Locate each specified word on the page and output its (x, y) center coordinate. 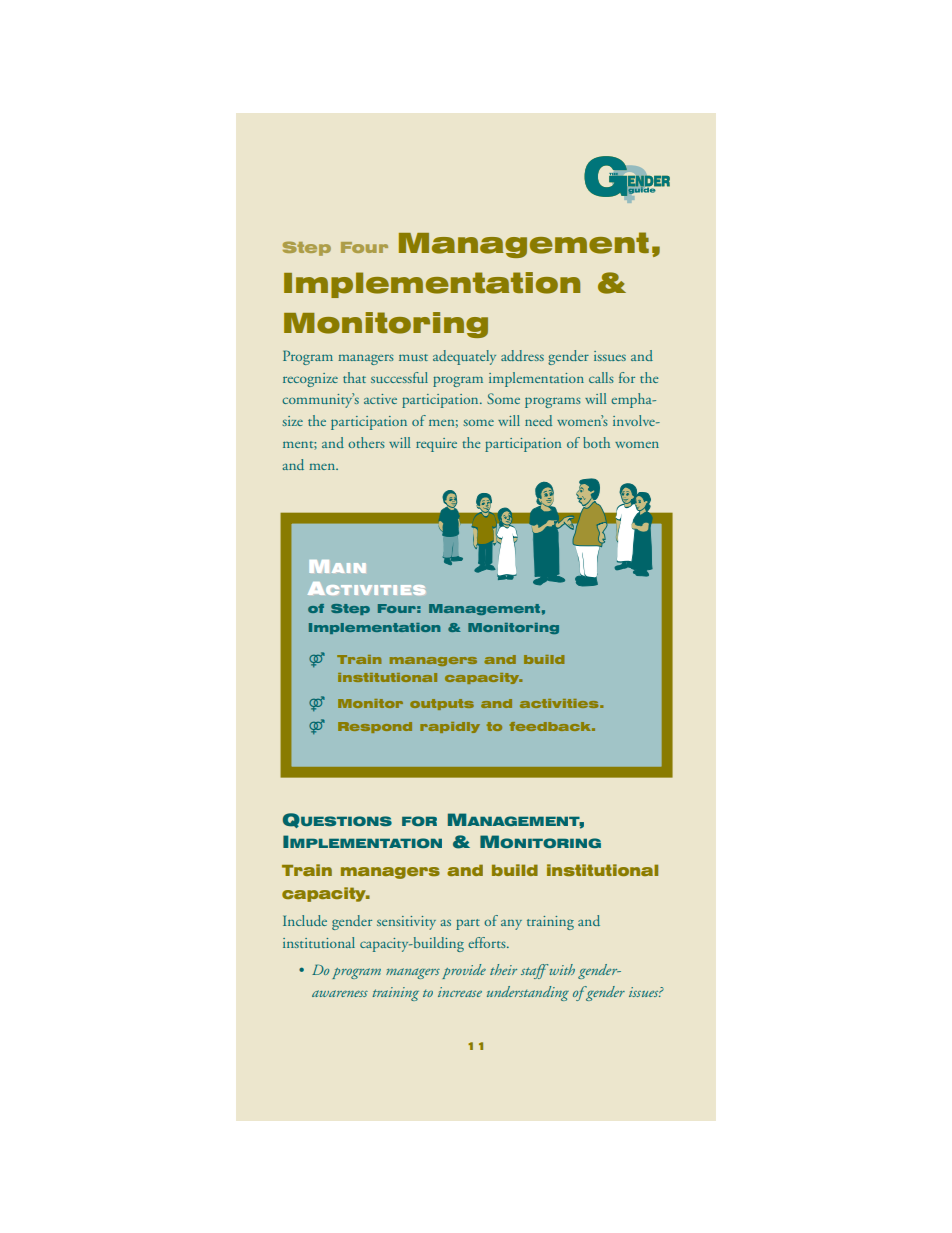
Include (305, 920)
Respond (375, 727)
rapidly (450, 727)
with (561, 969)
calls (601, 377)
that (354, 377)
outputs (442, 704)
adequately (464, 357)
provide (464, 971)
